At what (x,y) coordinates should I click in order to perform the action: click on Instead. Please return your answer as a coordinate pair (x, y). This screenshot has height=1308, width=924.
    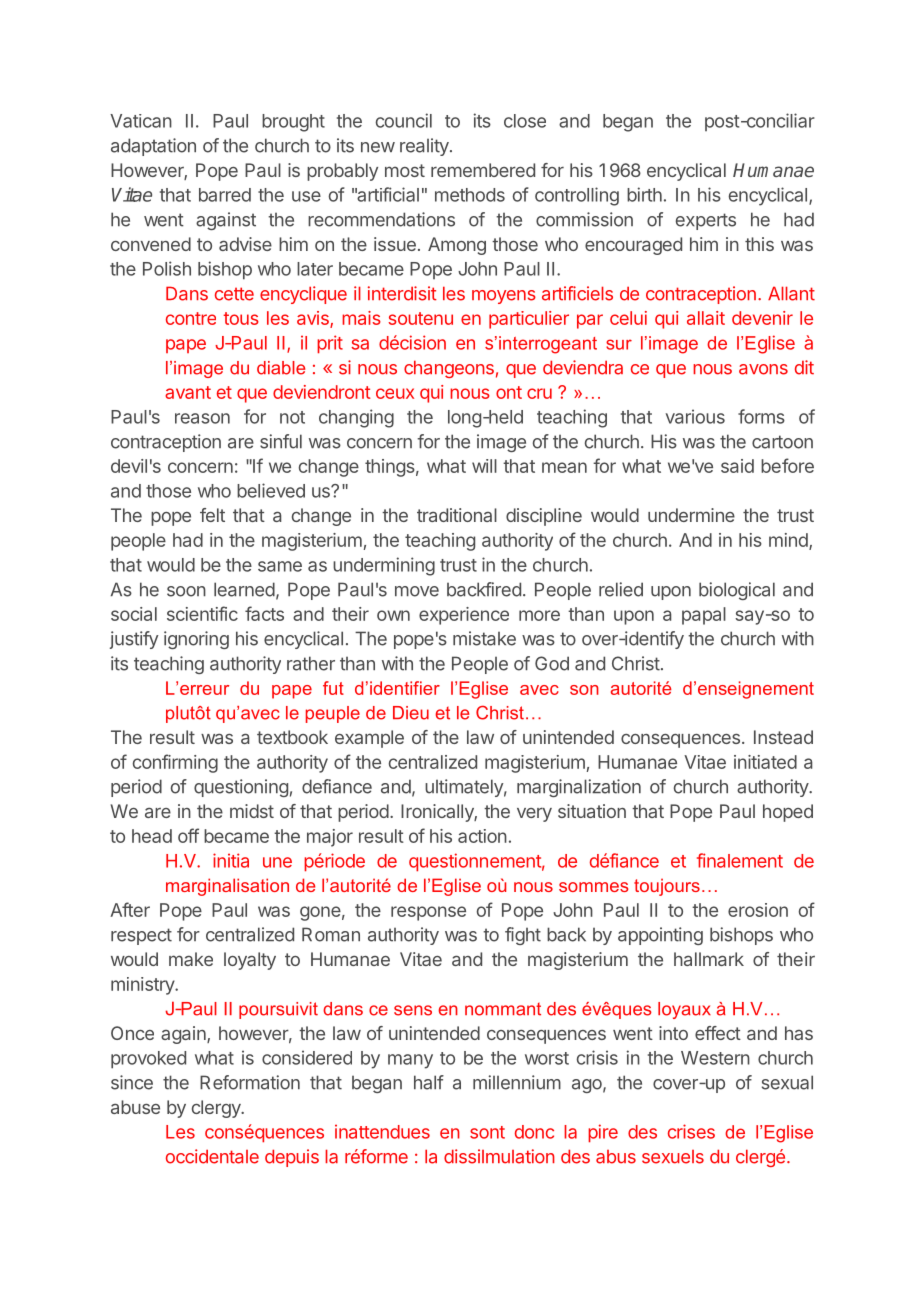
    Looking at the image, I should click on (783, 737).
